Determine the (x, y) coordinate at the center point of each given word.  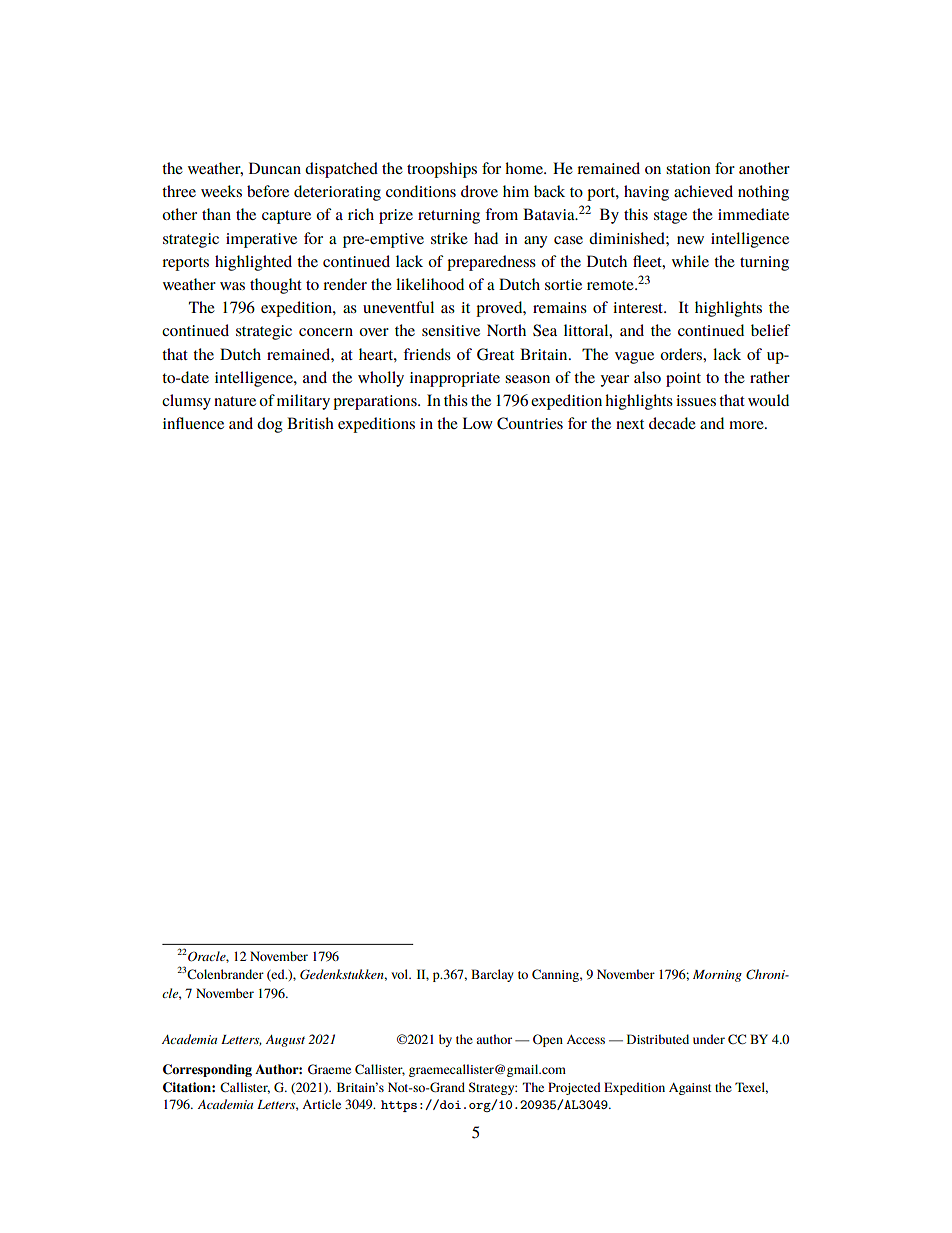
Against (690, 1089)
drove (479, 191)
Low (477, 423)
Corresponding (207, 1070)
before (268, 191)
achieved (703, 191)
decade (672, 423)
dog (270, 425)
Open (548, 1040)
